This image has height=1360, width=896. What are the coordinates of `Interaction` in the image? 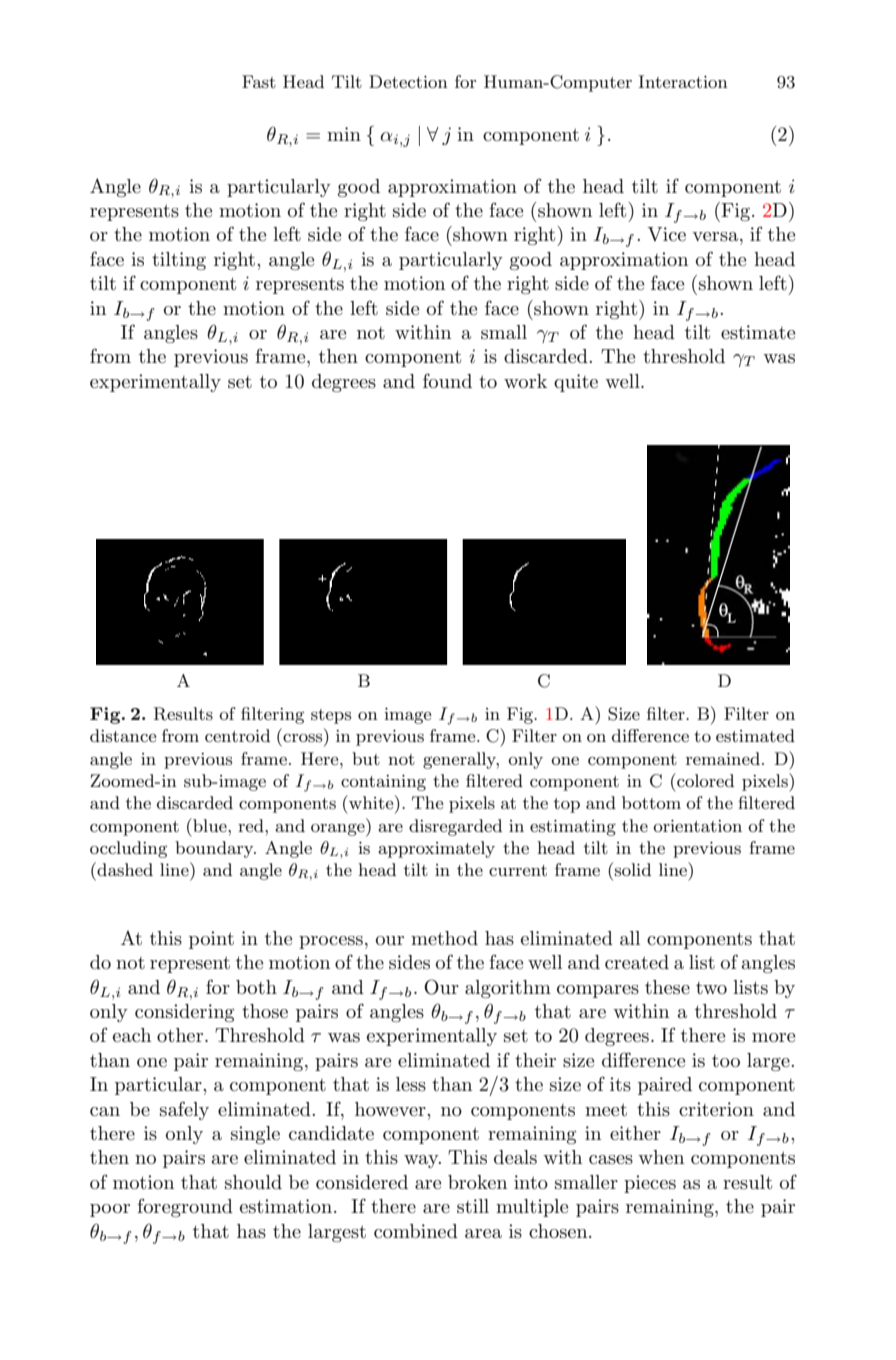 It's located at (683, 81).
